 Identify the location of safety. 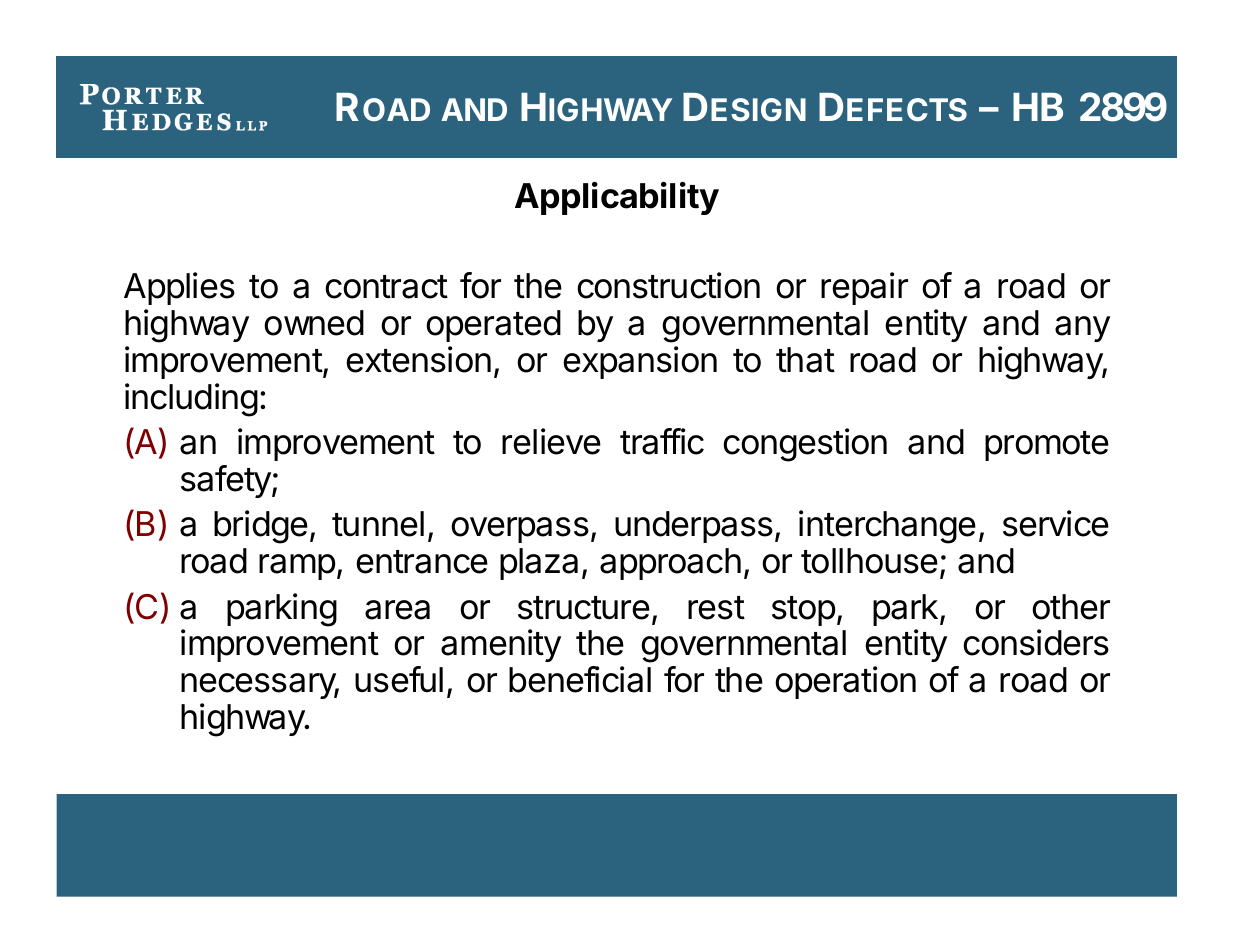
(227, 481).
